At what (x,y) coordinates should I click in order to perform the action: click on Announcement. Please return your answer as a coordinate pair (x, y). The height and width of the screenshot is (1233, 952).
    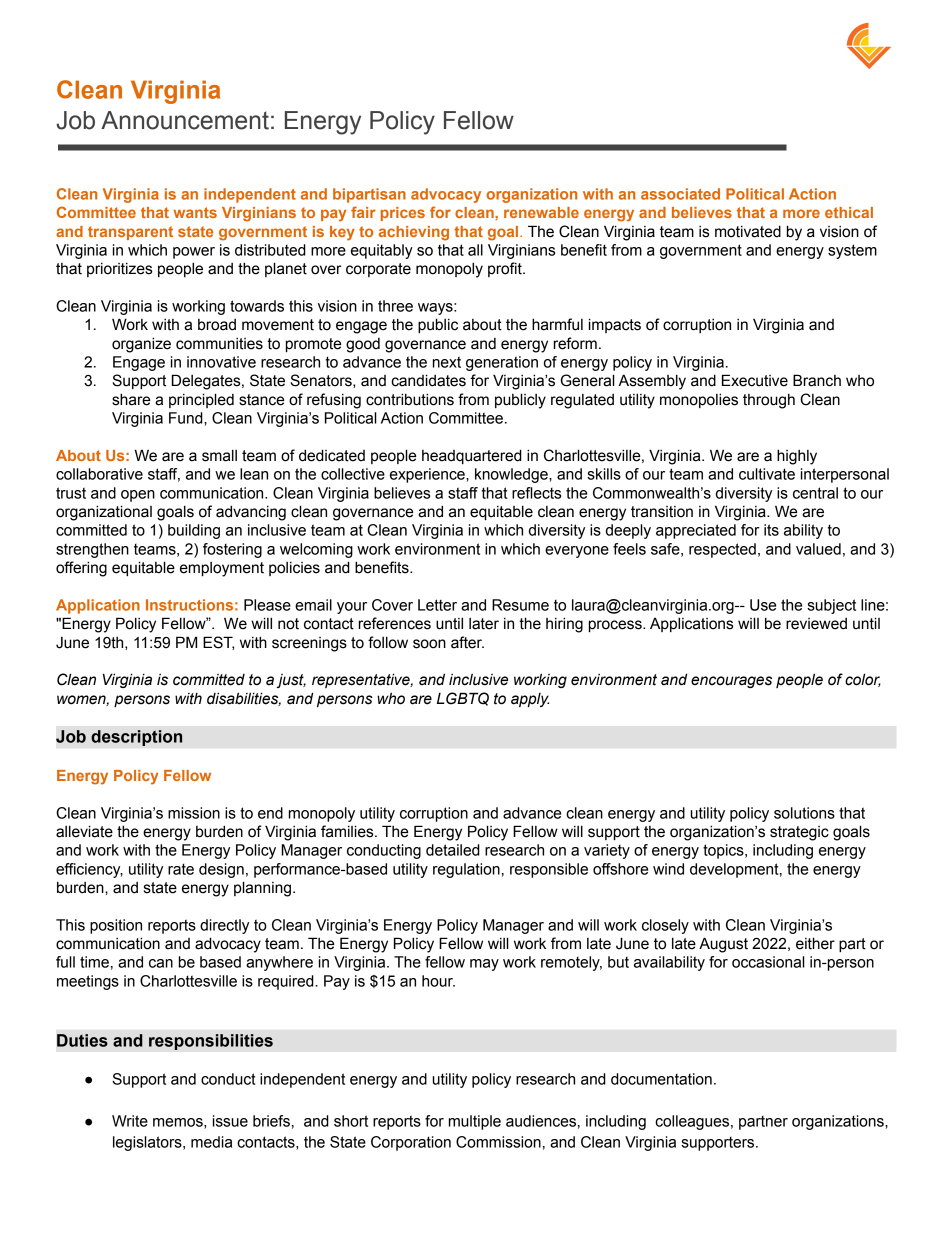
    Looking at the image, I should click on (185, 120).
